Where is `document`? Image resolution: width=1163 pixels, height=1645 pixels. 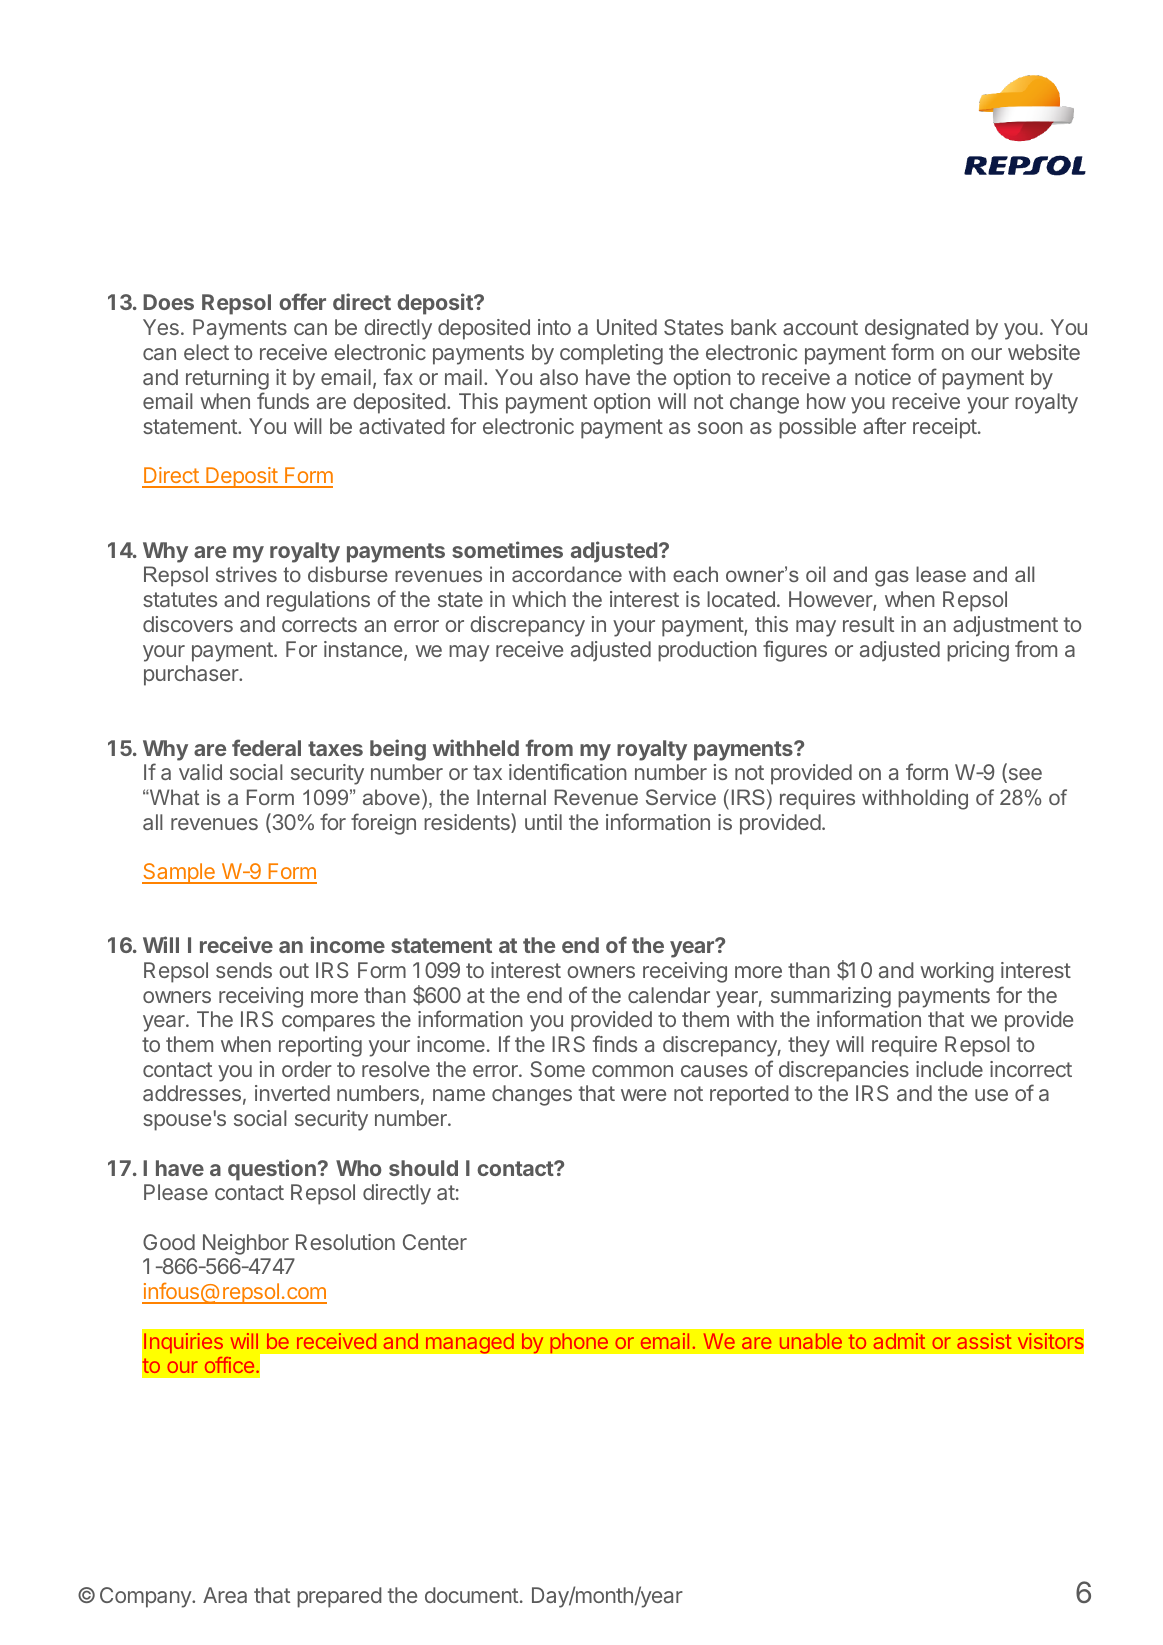 document is located at coordinates (471, 1595).
